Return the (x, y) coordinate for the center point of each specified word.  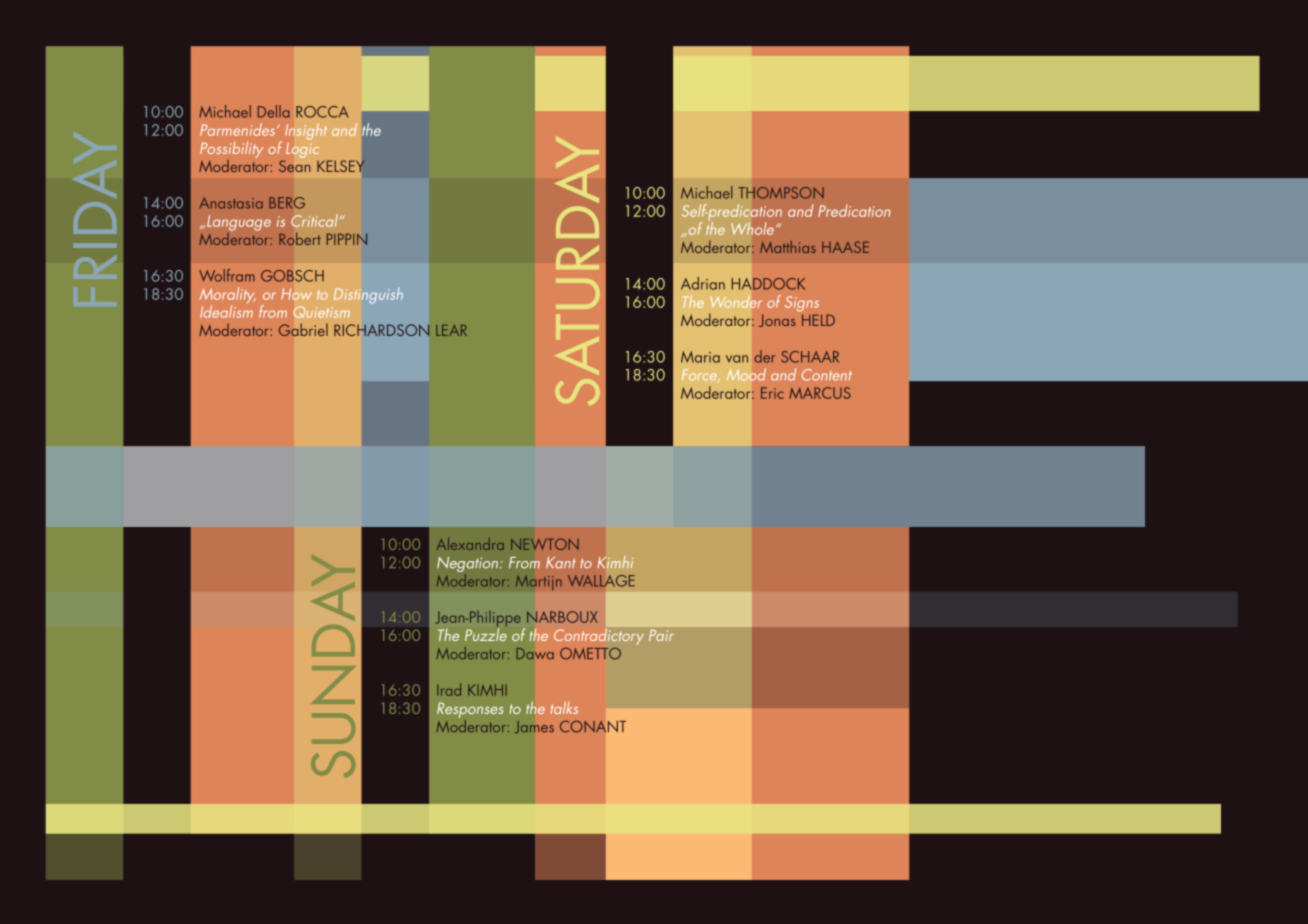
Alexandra (470, 544)
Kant (561, 563)
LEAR (451, 330)
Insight (306, 131)
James (534, 727)
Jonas (777, 320)
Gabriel (303, 329)
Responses (470, 710)
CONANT (593, 727)
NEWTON (545, 544)
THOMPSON (781, 193)
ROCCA (322, 112)
